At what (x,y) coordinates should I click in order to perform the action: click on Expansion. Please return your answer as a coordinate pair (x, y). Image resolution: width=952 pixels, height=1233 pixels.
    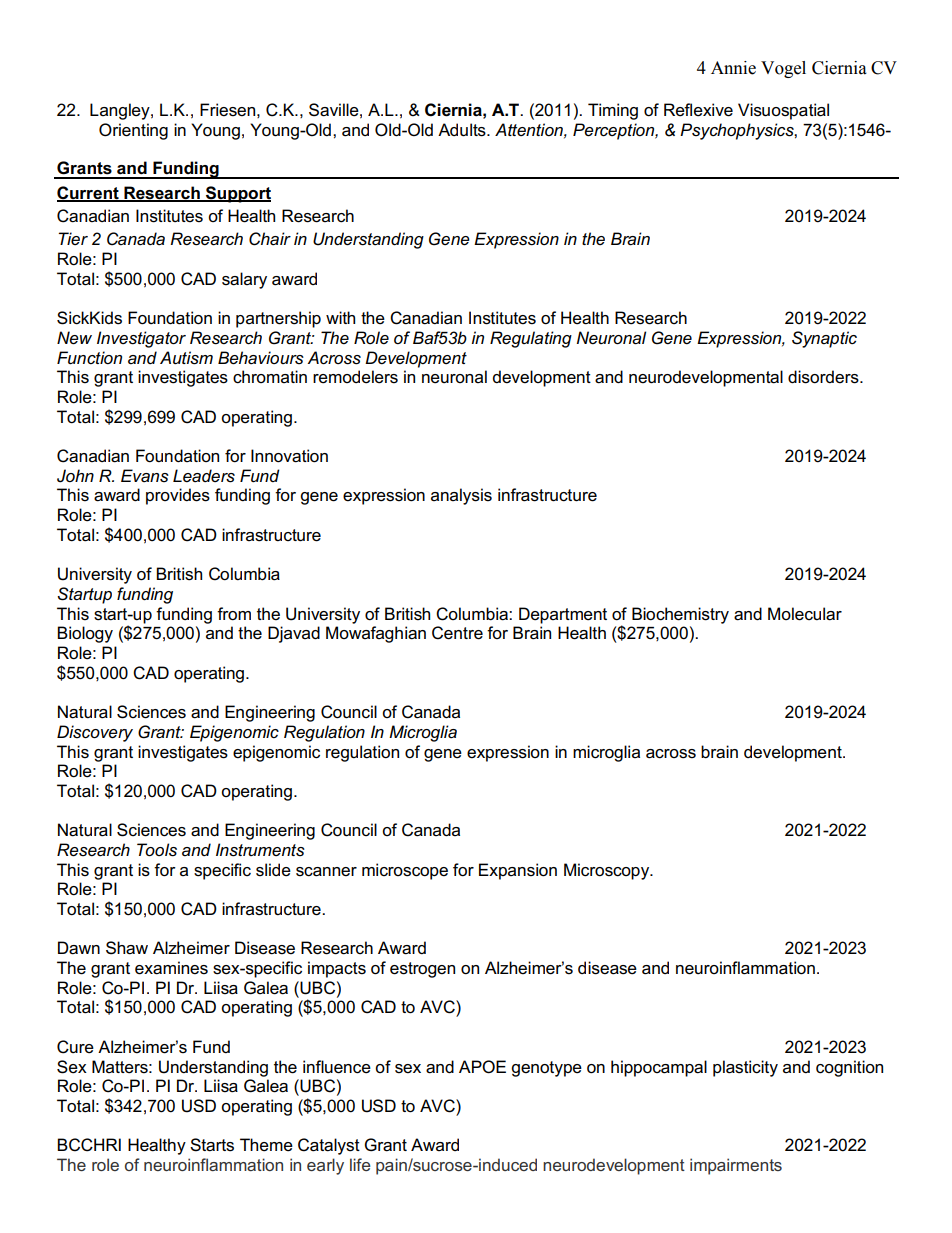
    Looking at the image, I should click on (518, 871).
